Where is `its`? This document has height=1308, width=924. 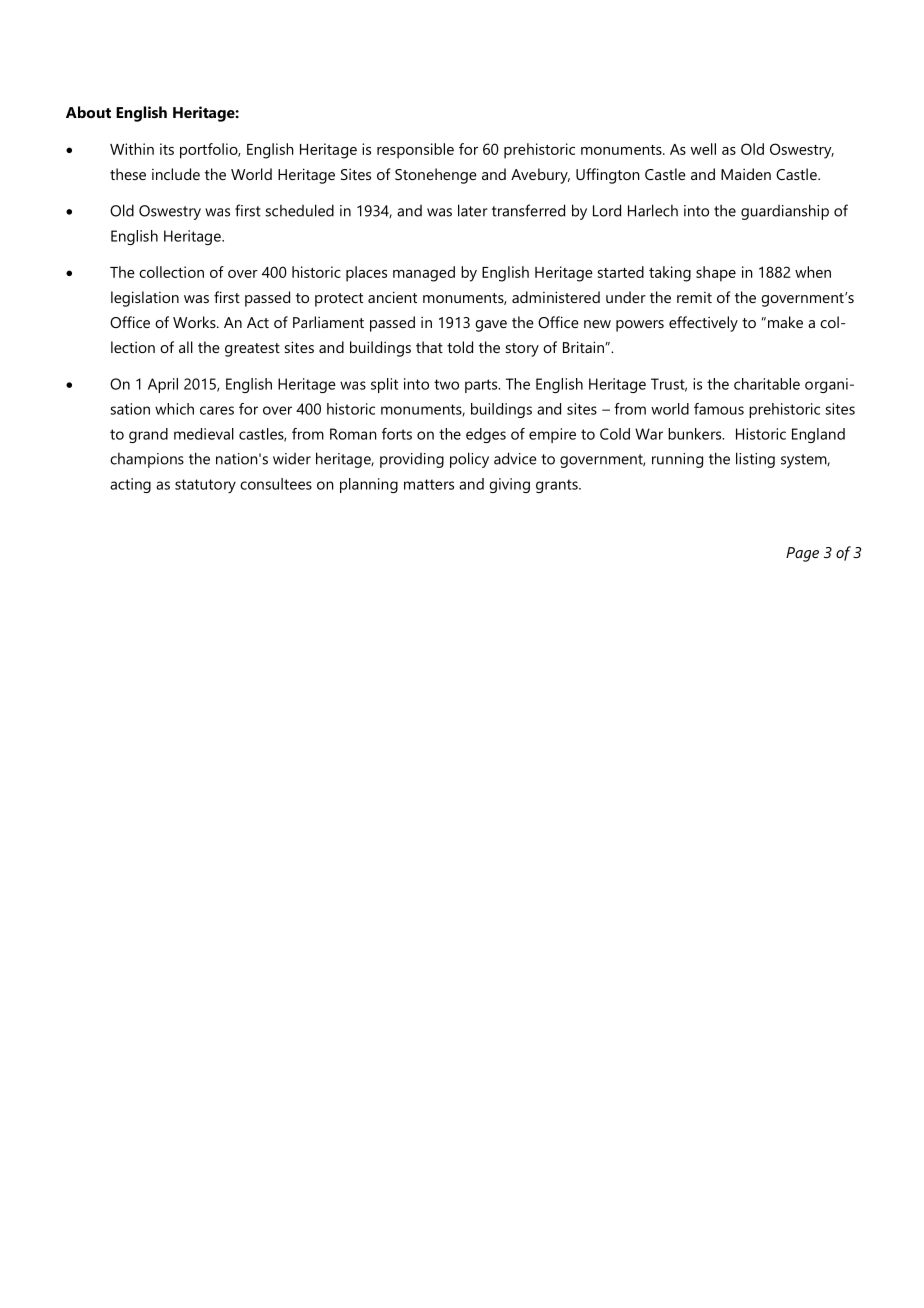 its is located at coordinates (167, 149).
